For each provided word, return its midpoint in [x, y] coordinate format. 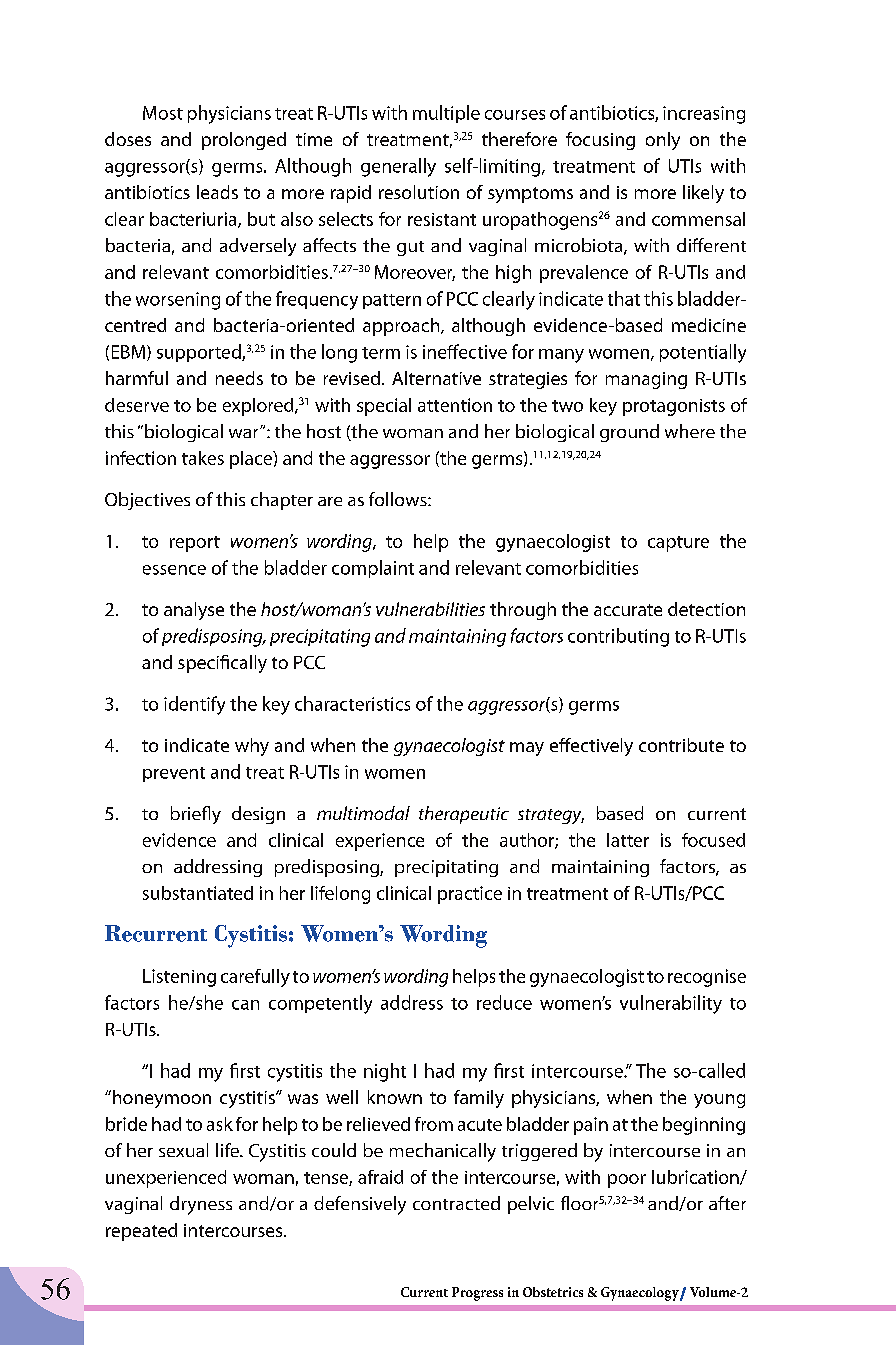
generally [398, 167]
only [663, 141]
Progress [477, 1294]
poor [627, 1181]
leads [217, 192]
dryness [201, 1205]
